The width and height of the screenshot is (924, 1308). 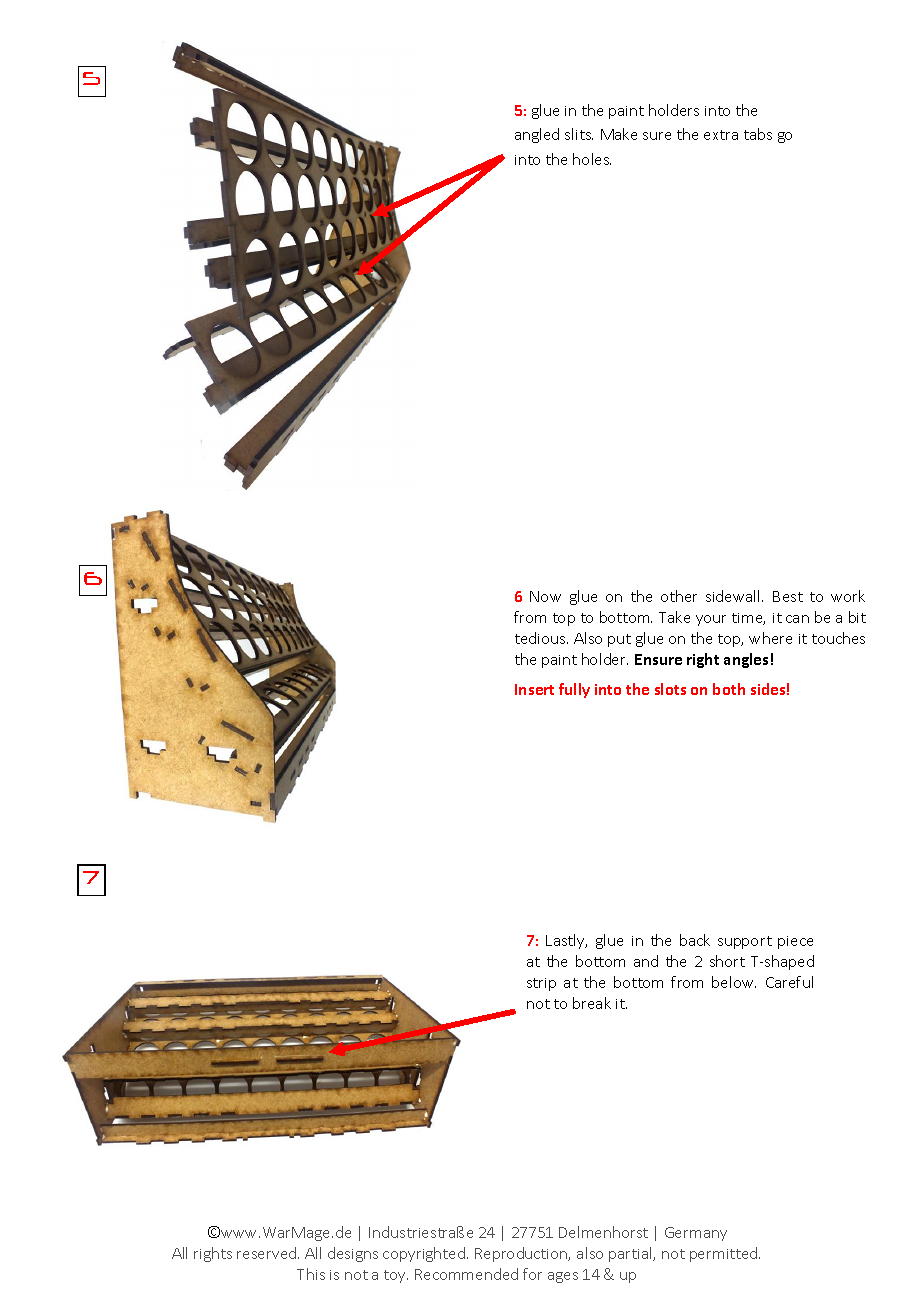 I want to click on holes, so click(x=592, y=159).
